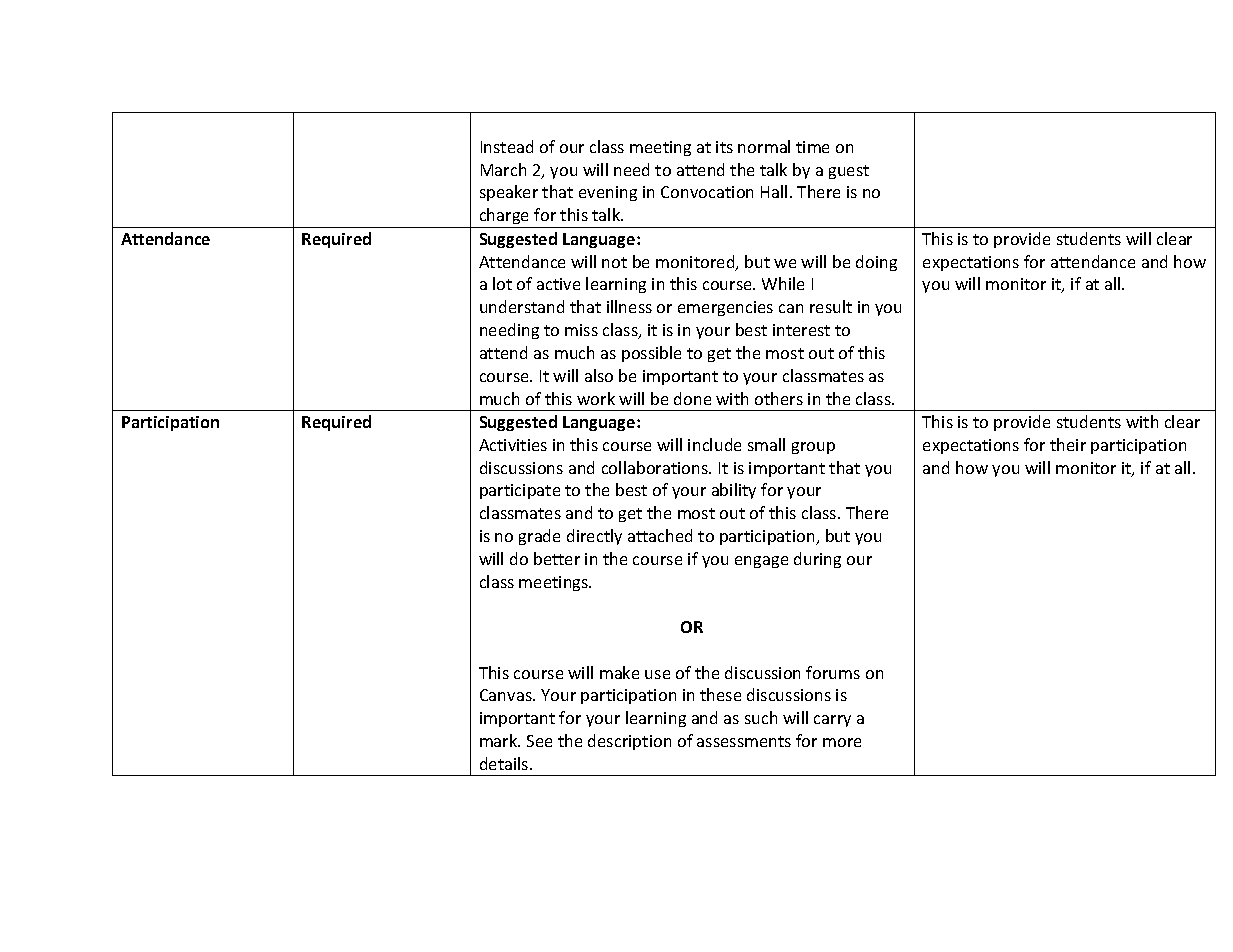  What do you see at coordinates (503, 169) in the page?
I see `March` at bounding box center [503, 169].
